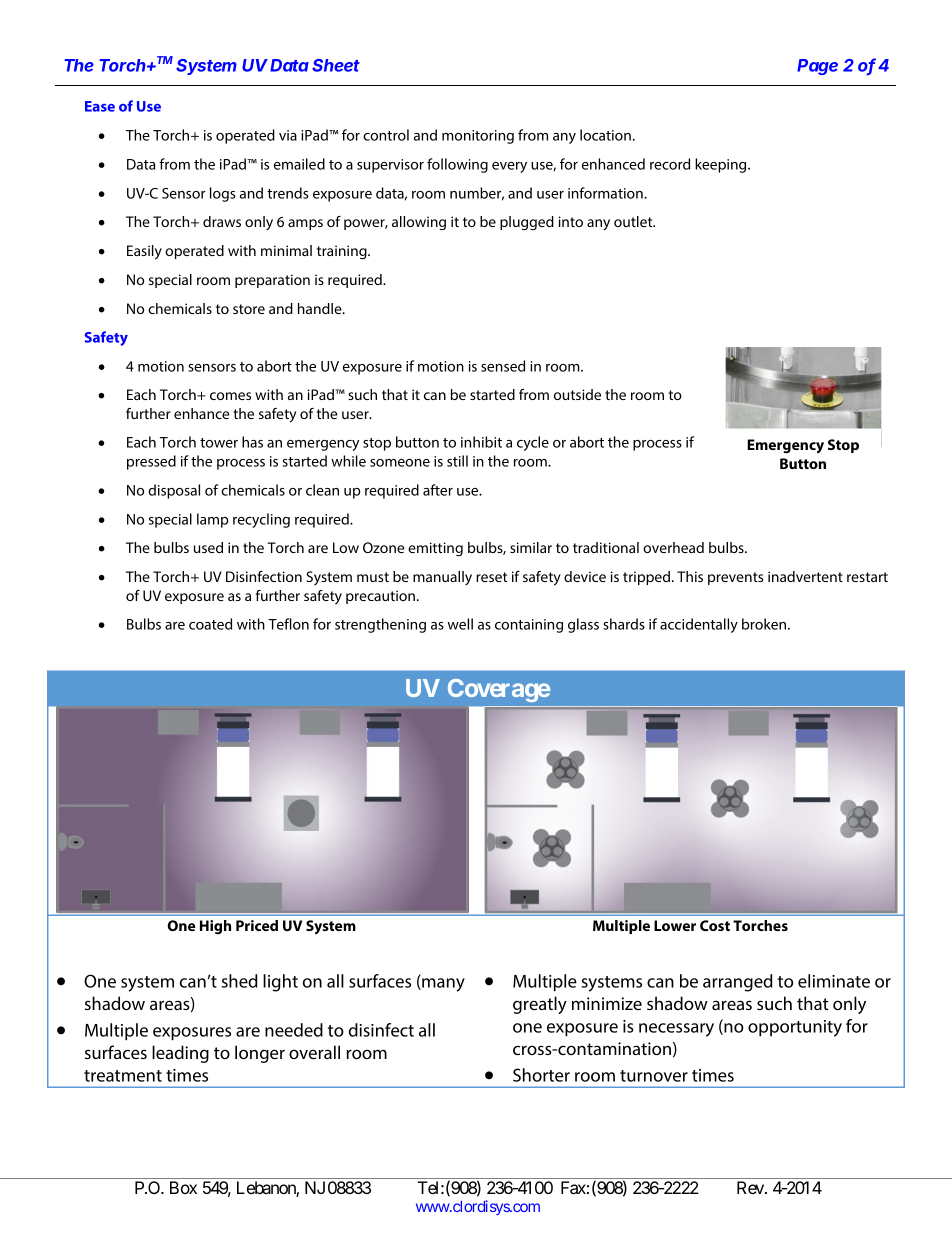  I want to click on similar, so click(531, 547).
